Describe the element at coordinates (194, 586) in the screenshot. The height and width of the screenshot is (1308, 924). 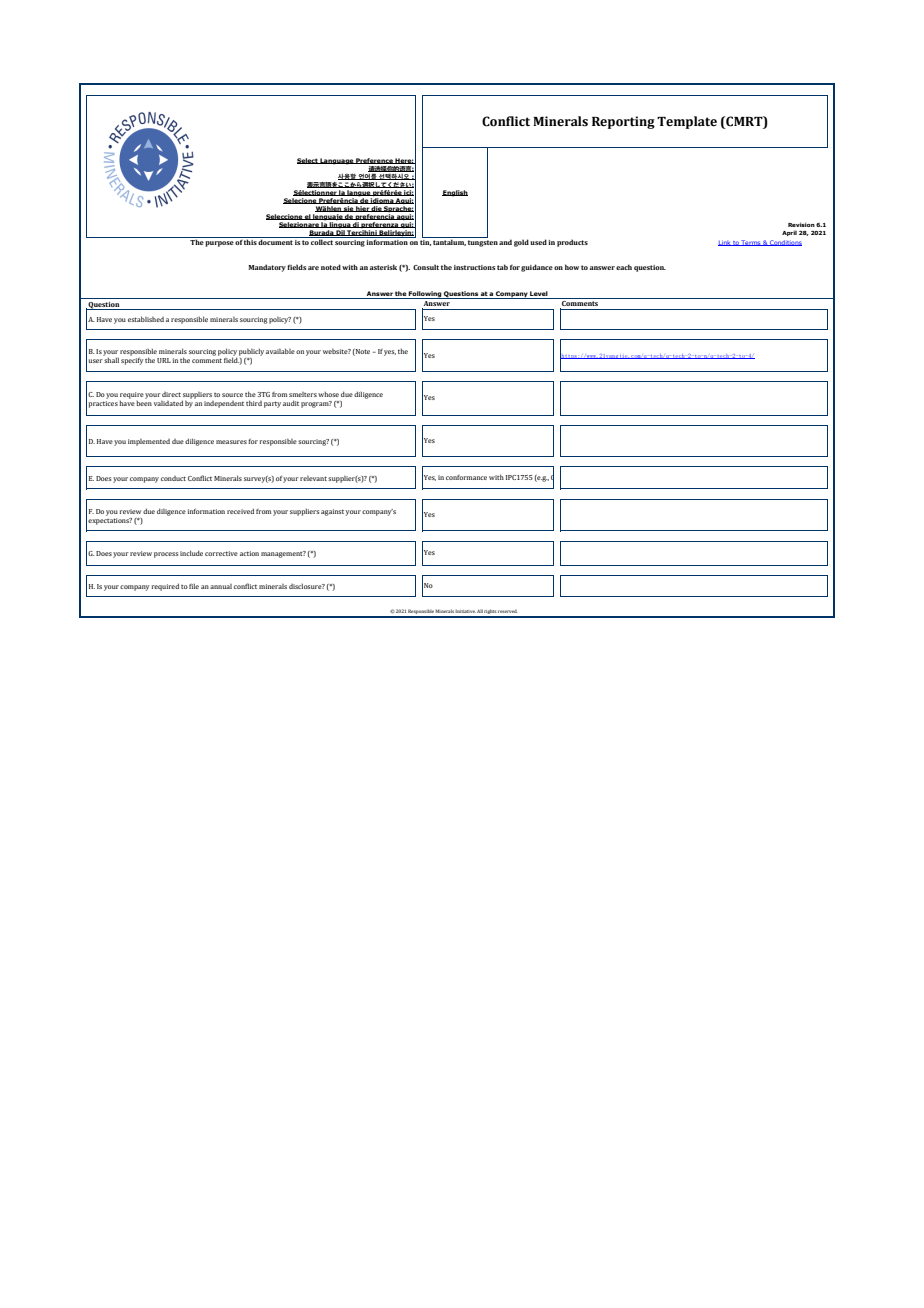
I see `file` at that location.
